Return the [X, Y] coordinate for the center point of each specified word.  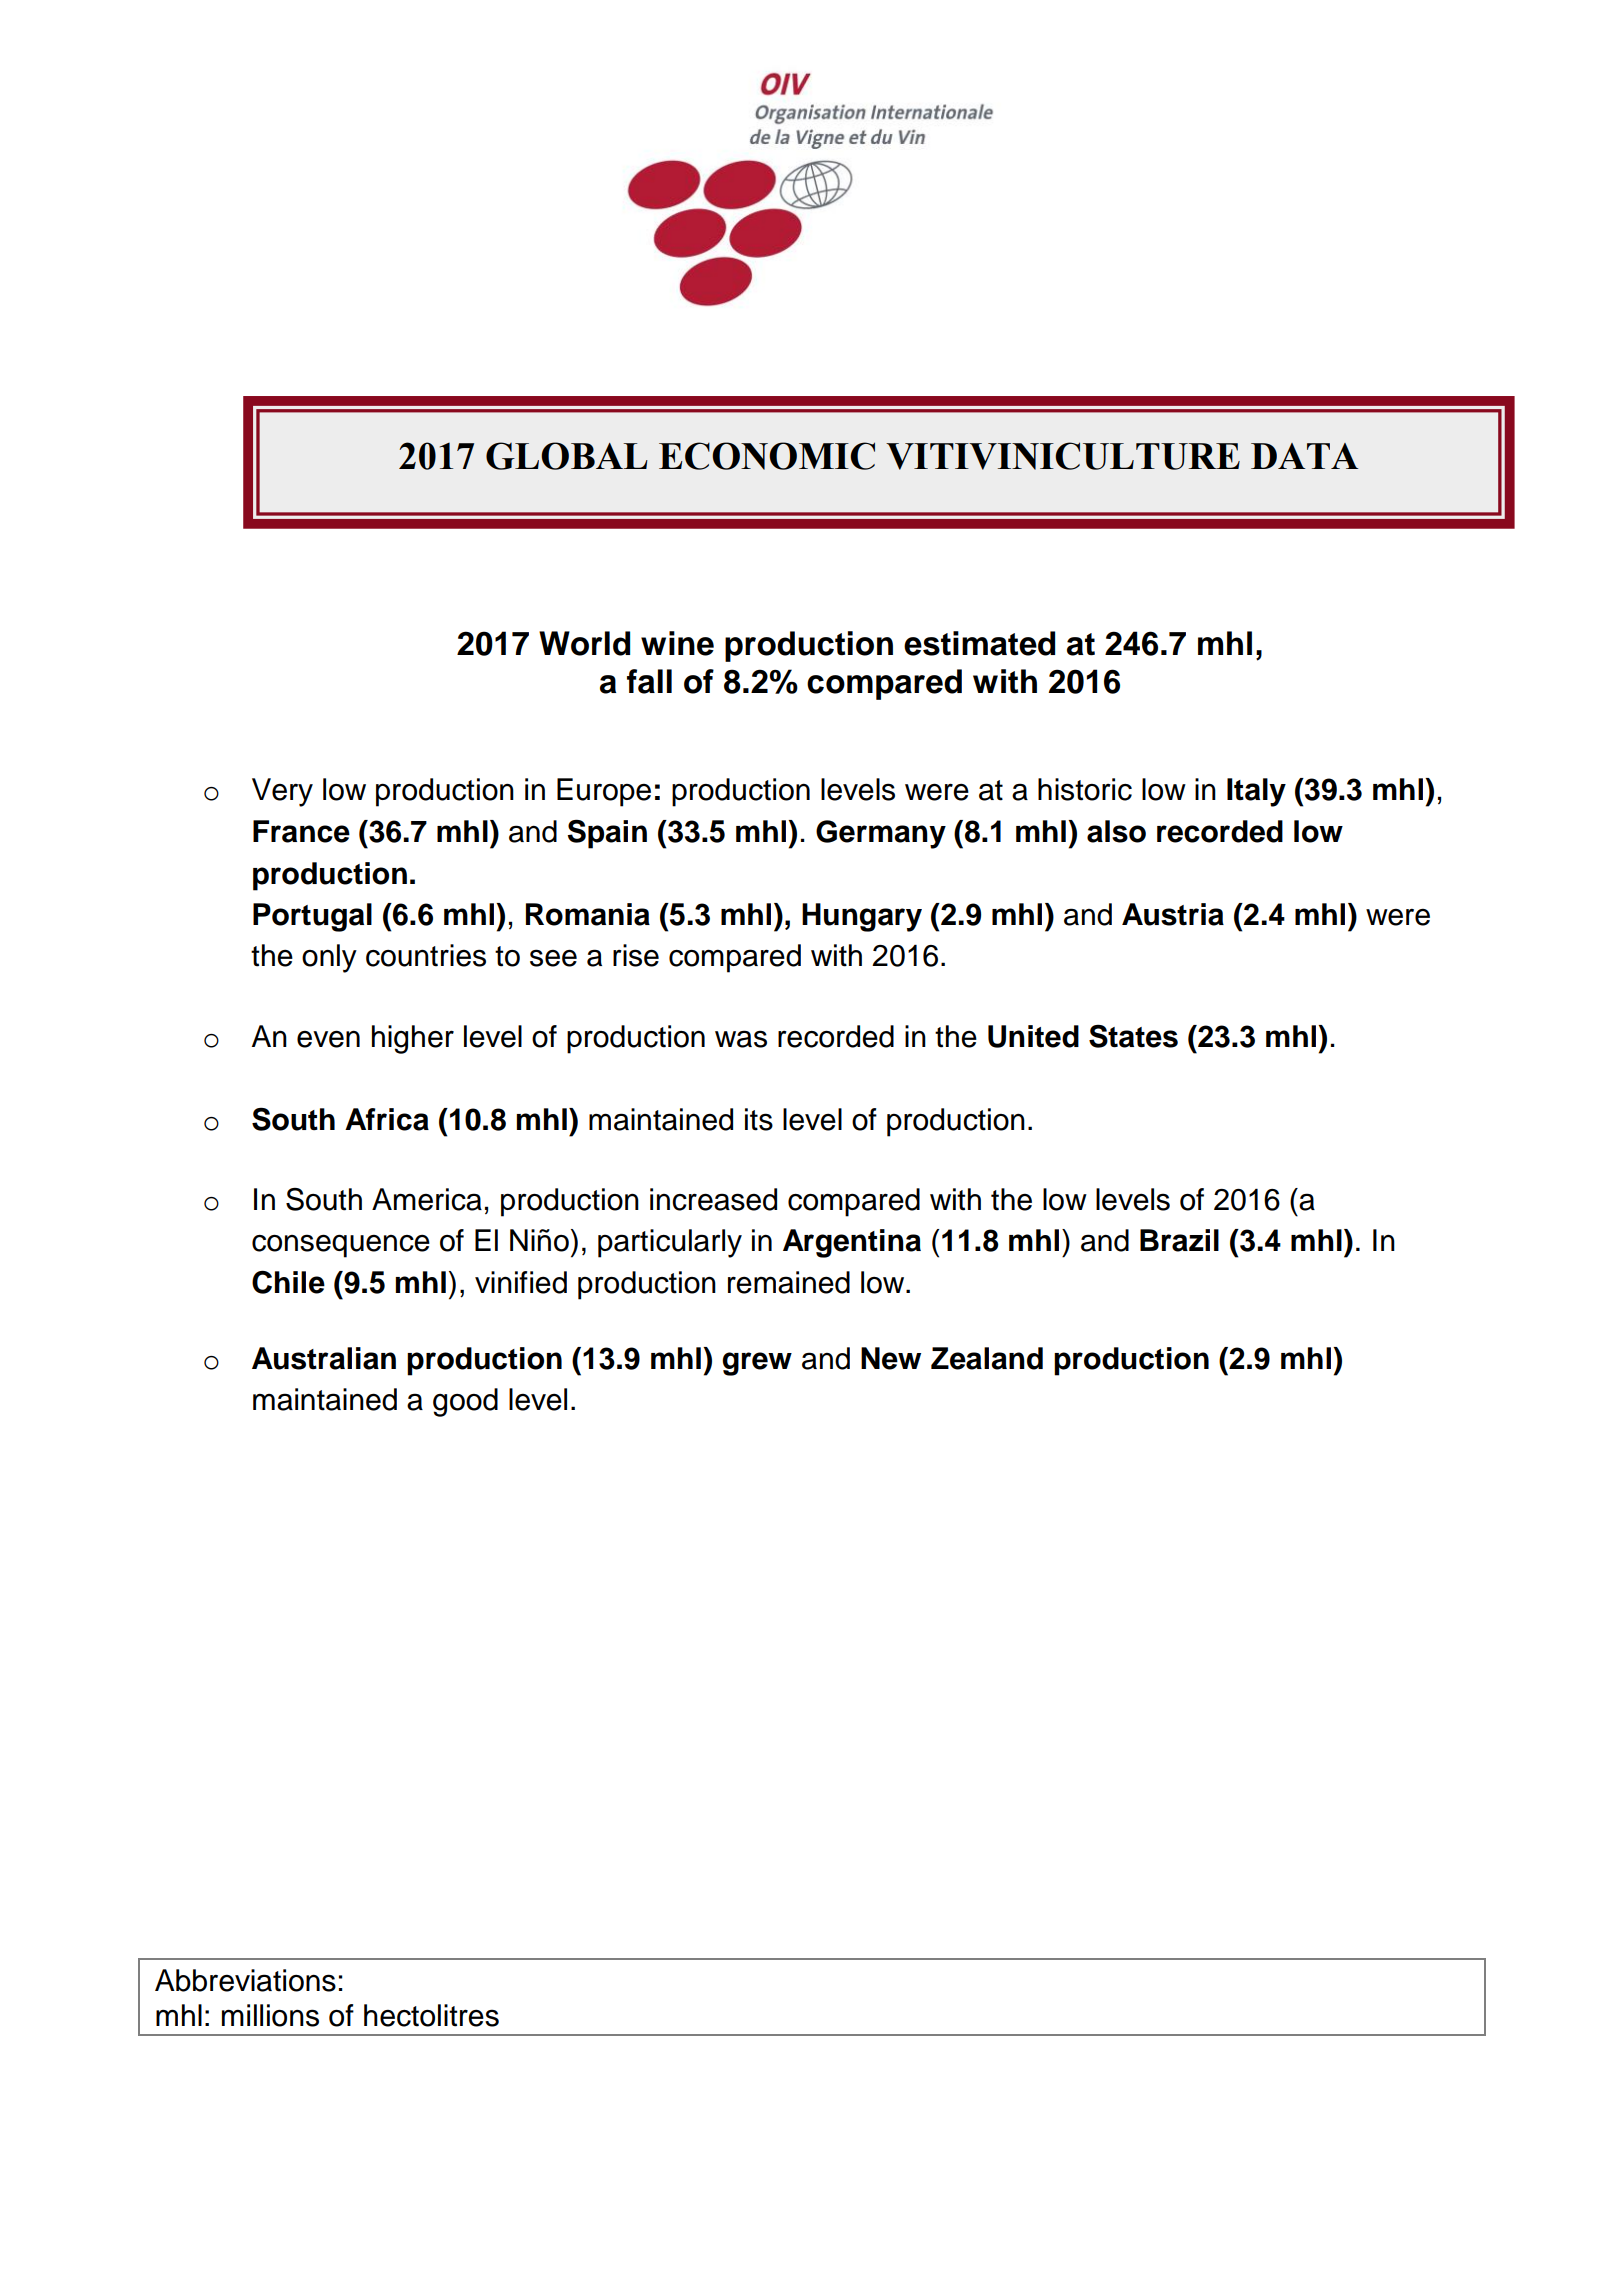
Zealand [987, 1358]
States [1133, 1036]
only [329, 958]
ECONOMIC [767, 456]
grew [757, 1364]
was [741, 1039]
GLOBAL [567, 456]
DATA [1304, 456]
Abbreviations [245, 1980]
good [465, 1402]
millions [270, 2015]
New [891, 1358]
